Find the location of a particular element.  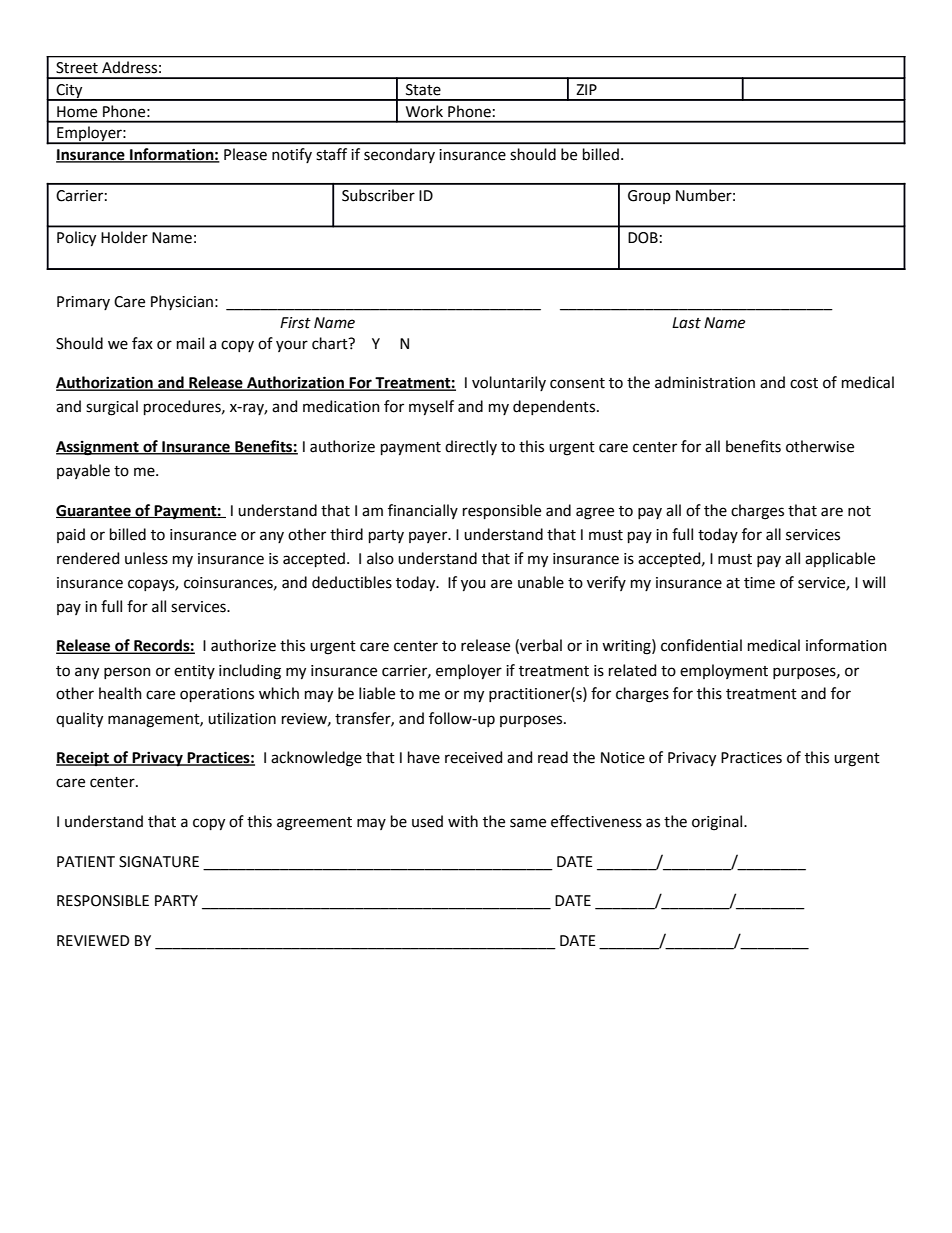

SIGNATURE is located at coordinates (159, 862).
